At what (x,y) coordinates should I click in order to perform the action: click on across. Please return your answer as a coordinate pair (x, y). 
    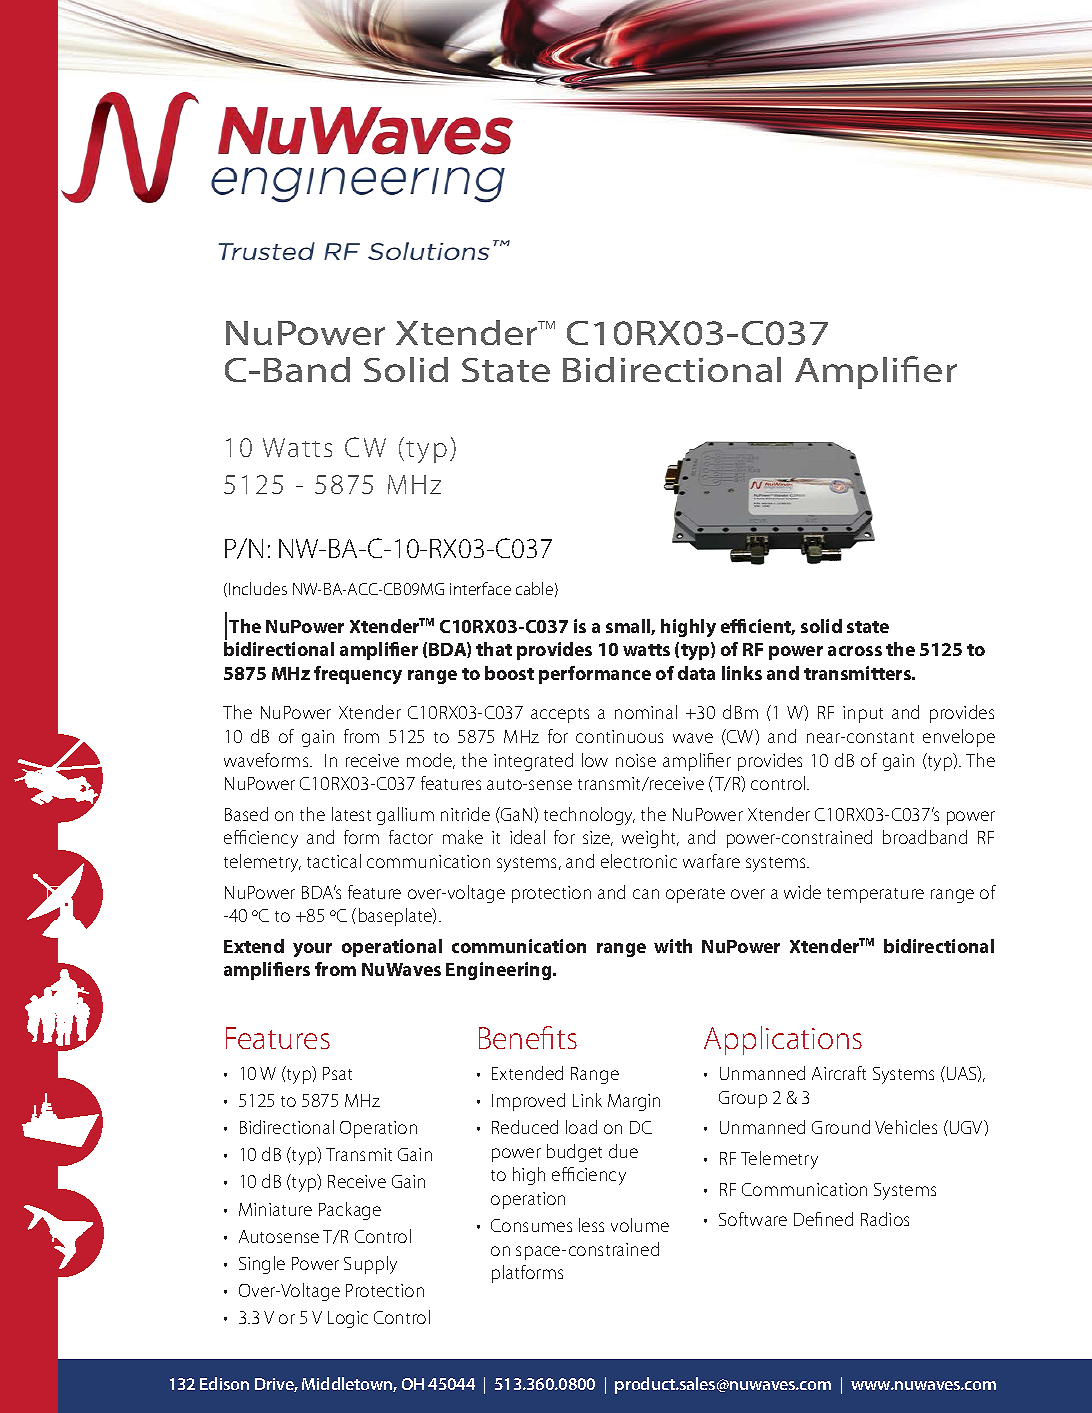
    Looking at the image, I should click on (855, 651).
